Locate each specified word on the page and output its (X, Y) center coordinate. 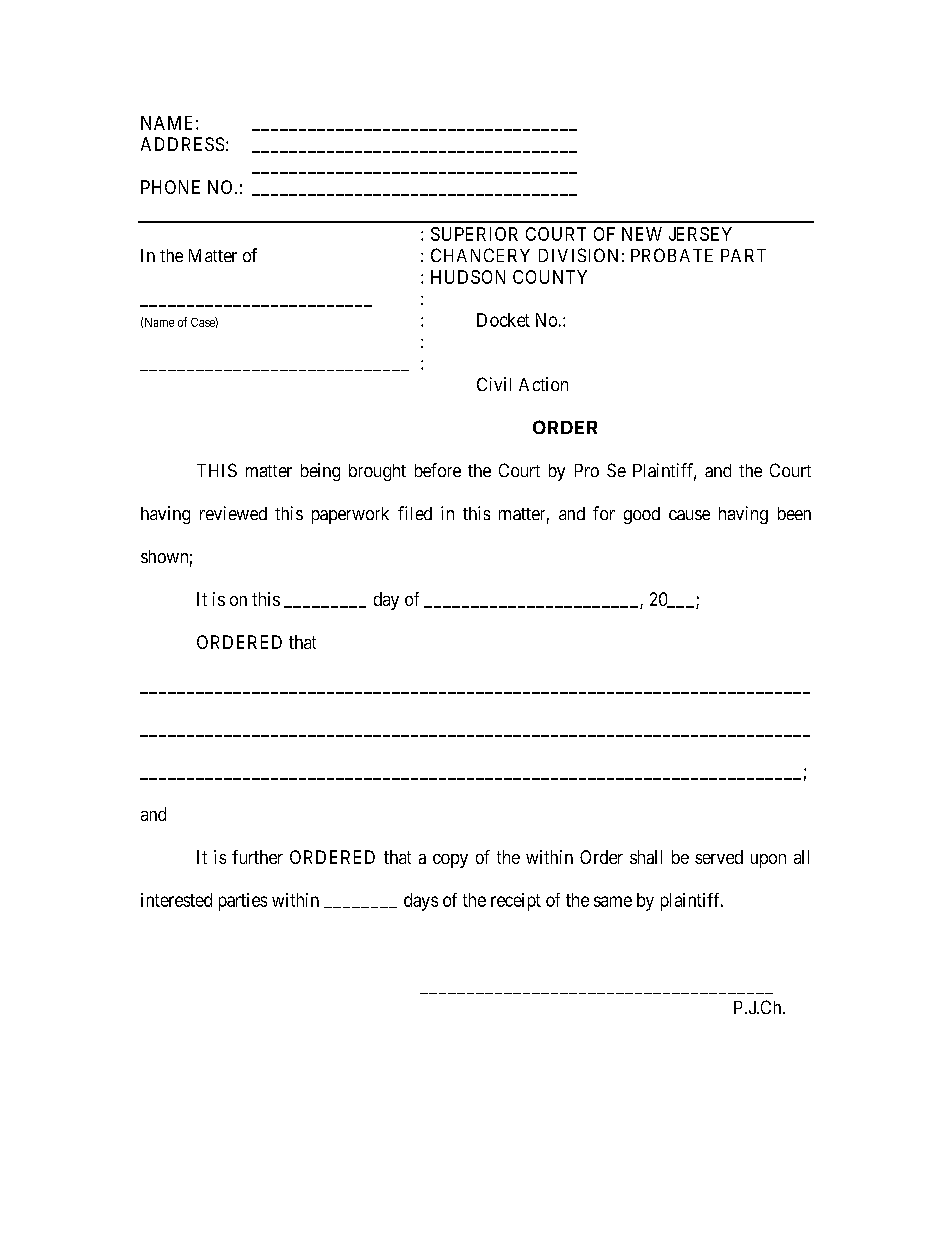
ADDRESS (182, 144)
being (320, 472)
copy (450, 861)
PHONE (170, 187)
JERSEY (700, 234)
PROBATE (672, 255)
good (642, 515)
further (257, 857)
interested (176, 900)
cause (689, 515)
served (719, 857)
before (438, 470)
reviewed (233, 513)
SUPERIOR (474, 234)
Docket (503, 320)
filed (415, 513)
